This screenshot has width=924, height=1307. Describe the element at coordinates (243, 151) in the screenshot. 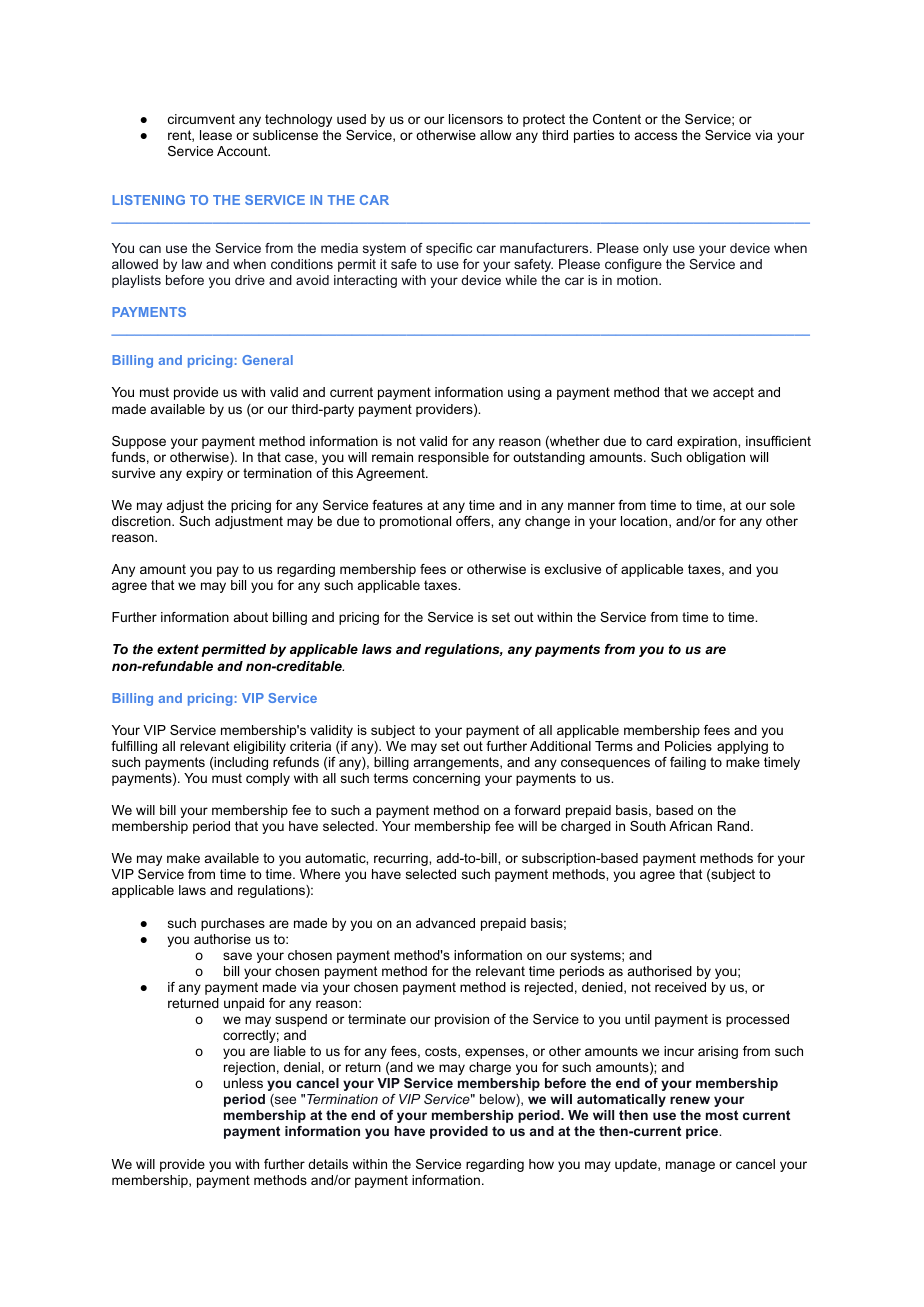

I see `Account` at that location.
